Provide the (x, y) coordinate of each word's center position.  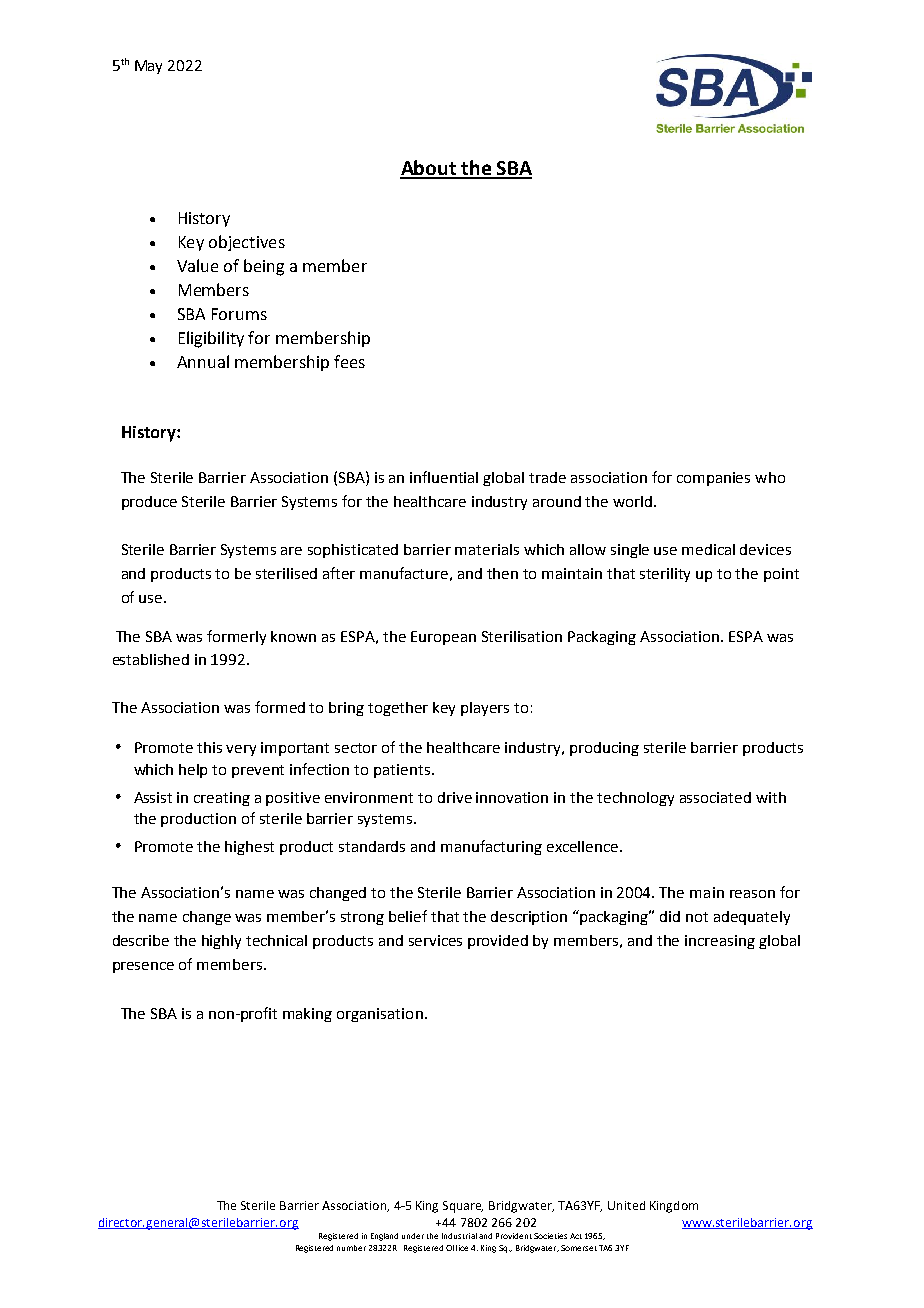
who (770, 477)
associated (715, 797)
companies (713, 479)
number (351, 1248)
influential (444, 477)
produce (149, 503)
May (148, 67)
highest (249, 848)
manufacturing (491, 847)
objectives (247, 243)
